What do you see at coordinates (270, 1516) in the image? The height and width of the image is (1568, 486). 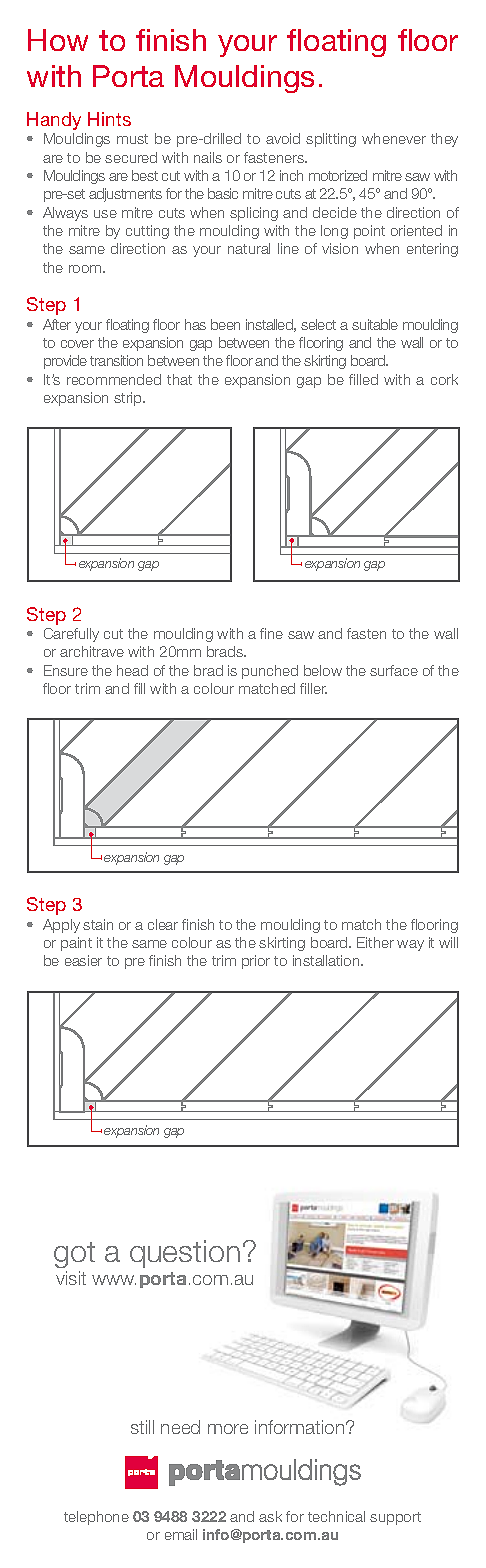 I see `ask` at bounding box center [270, 1516].
